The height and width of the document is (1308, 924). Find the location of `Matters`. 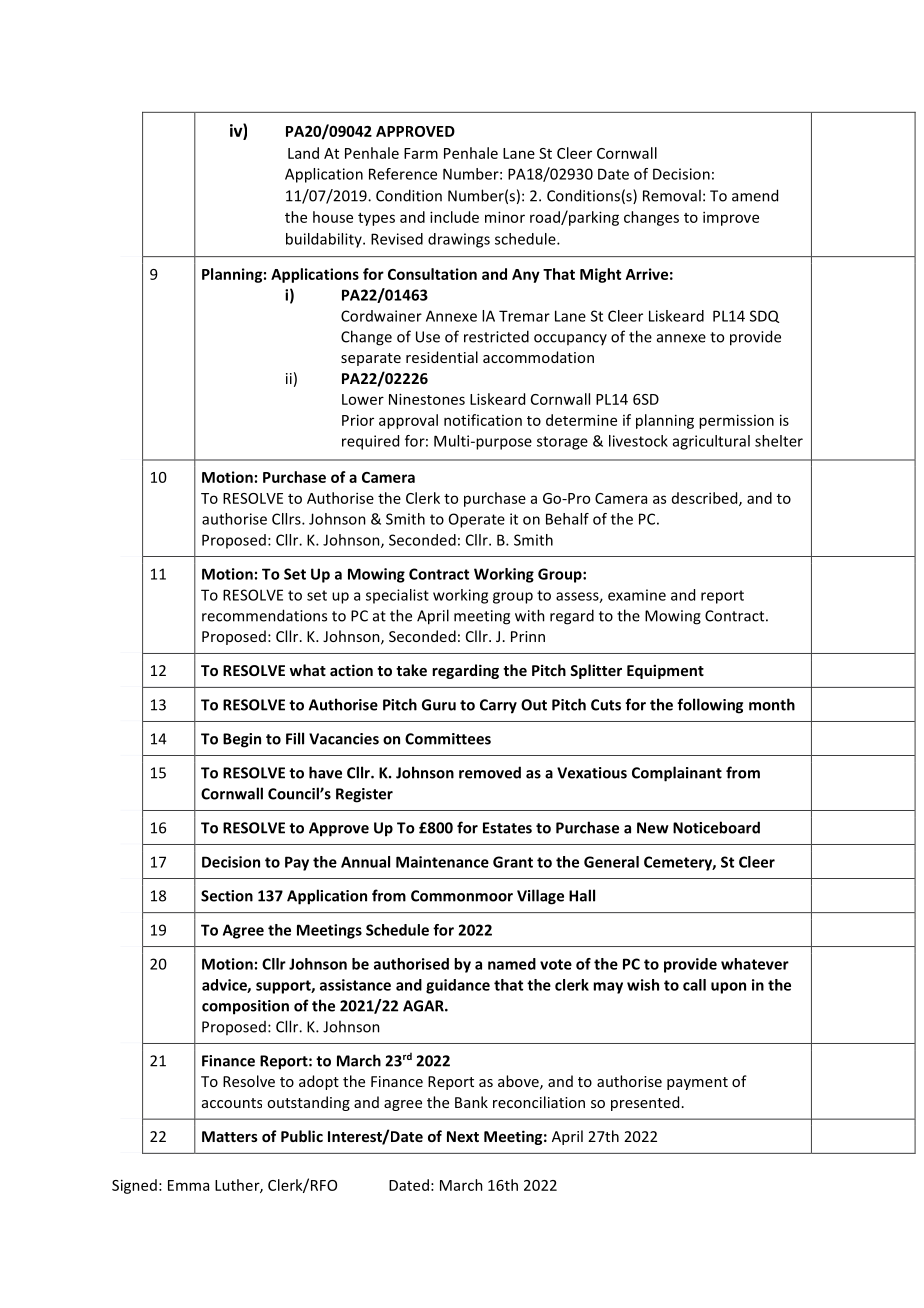

Matters is located at coordinates (230, 1136).
